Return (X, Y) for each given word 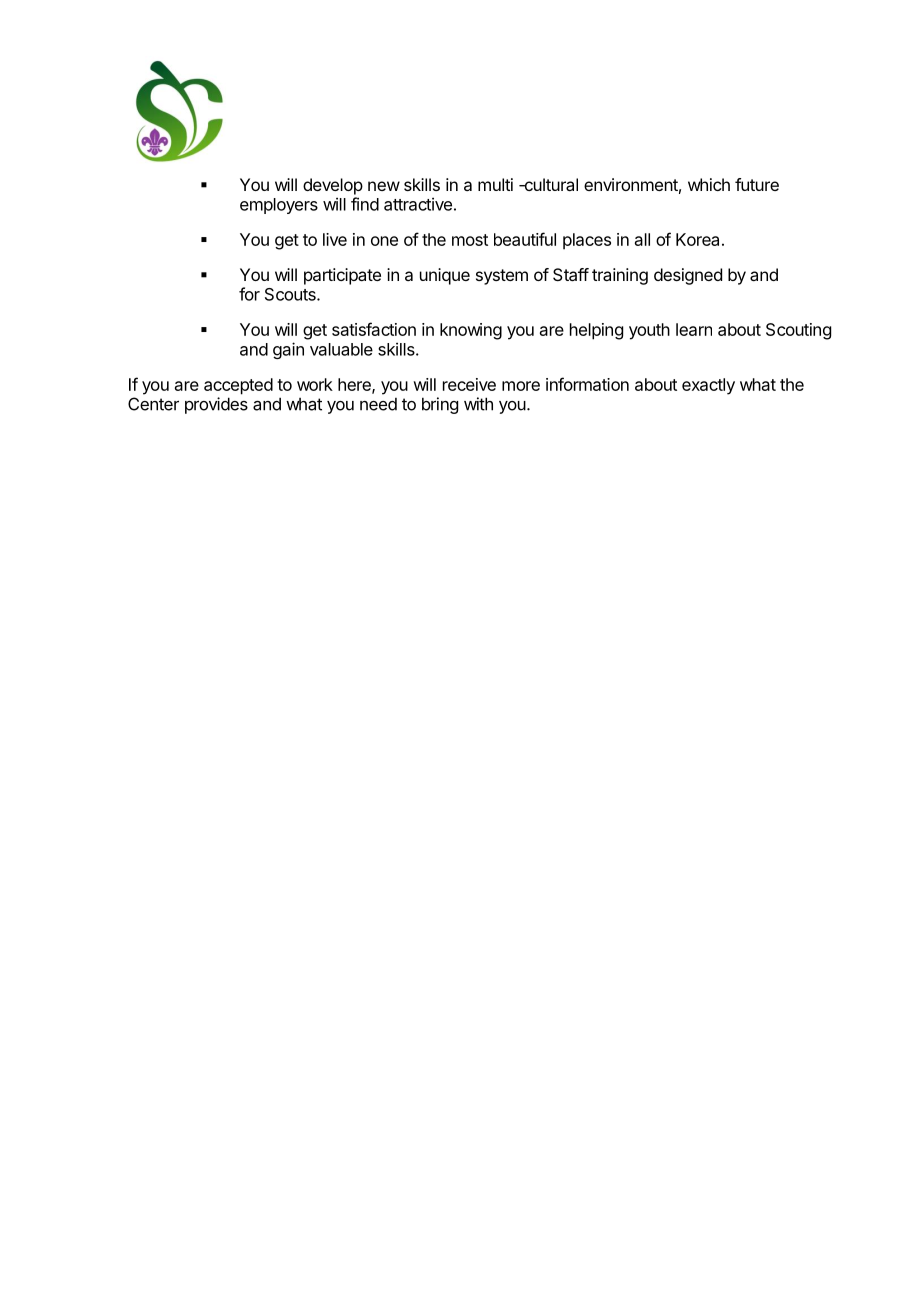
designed (688, 276)
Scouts (291, 294)
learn (694, 329)
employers (279, 206)
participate (342, 276)
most (470, 240)
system (502, 277)
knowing (471, 331)
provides (216, 405)
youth (649, 331)
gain (288, 350)
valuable (341, 349)
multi (495, 184)
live (335, 239)
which (709, 184)
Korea (697, 239)
